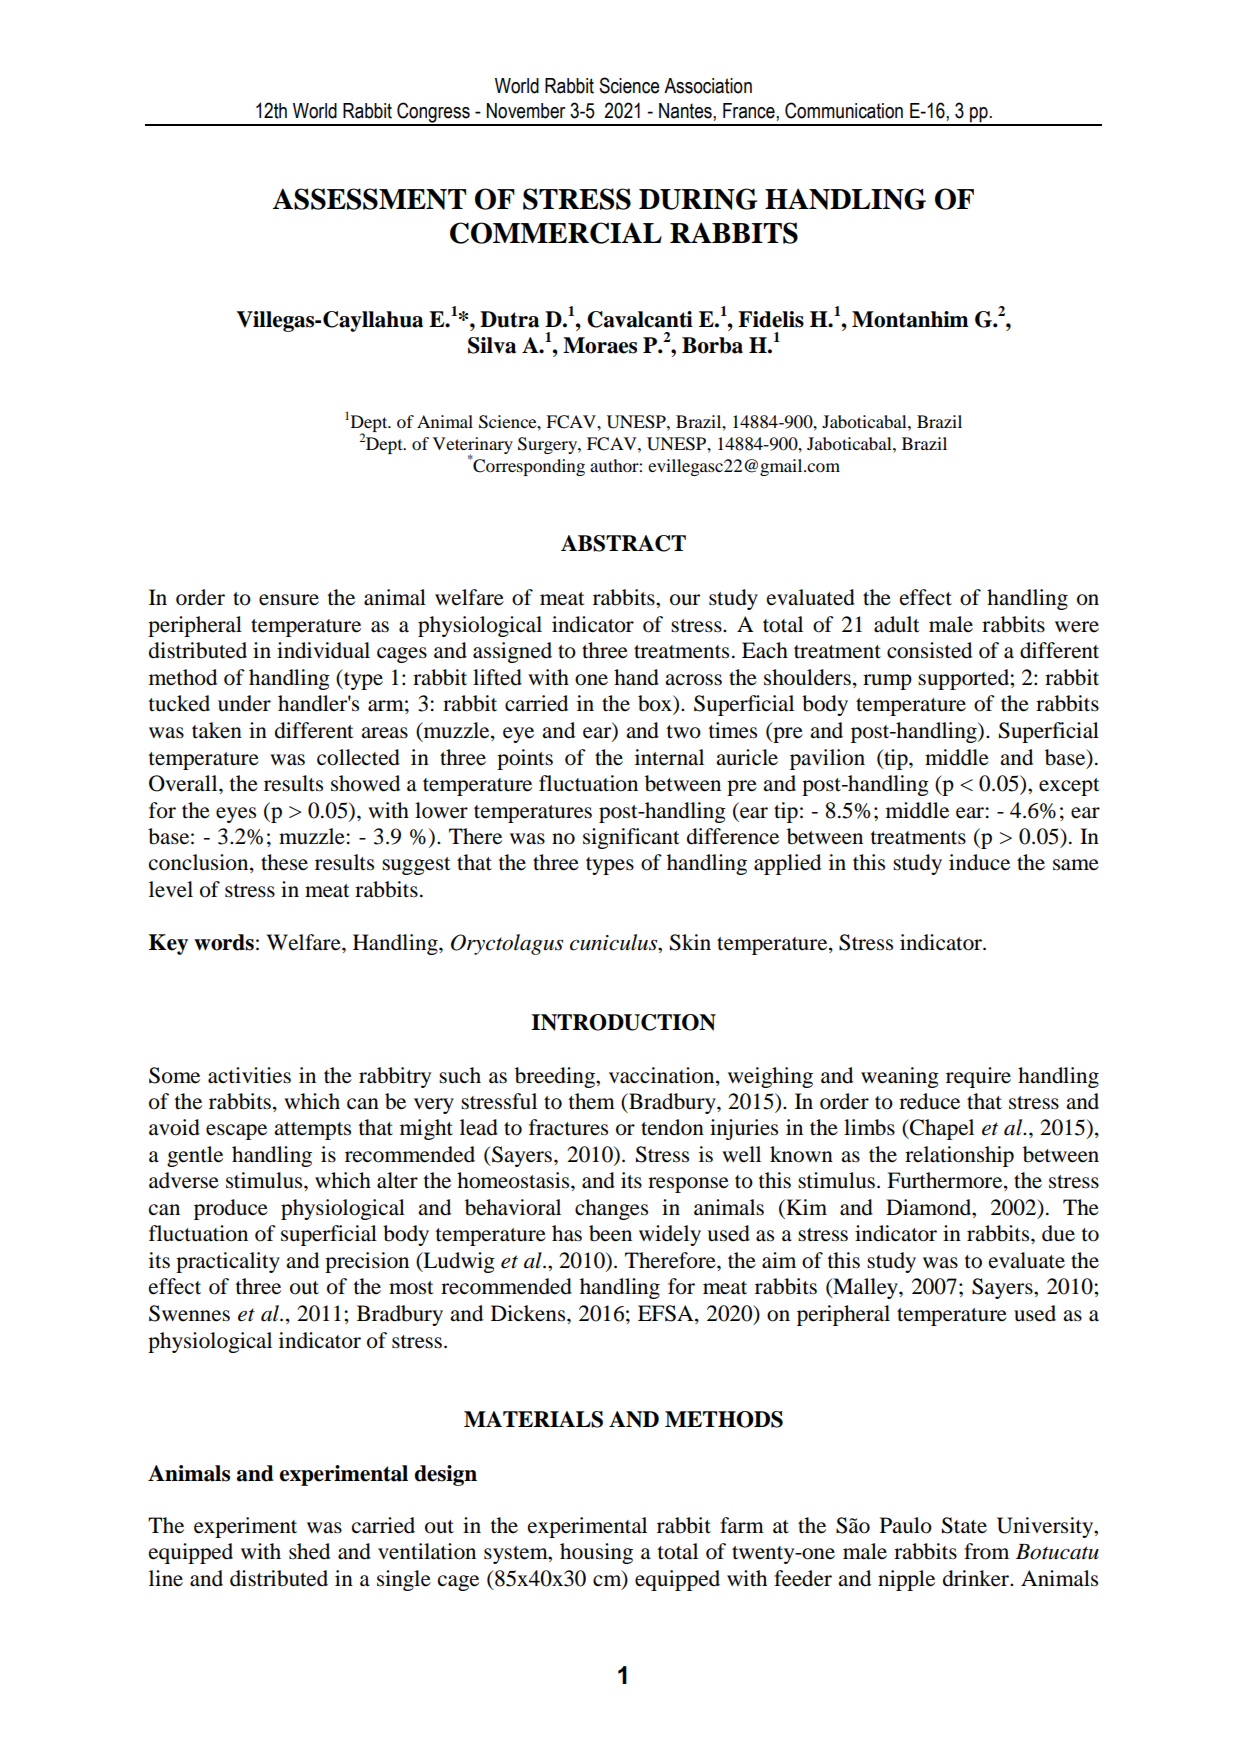 The height and width of the screenshot is (1764, 1247). Describe the element at coordinates (289, 600) in the screenshot. I see `ensure` at that location.
